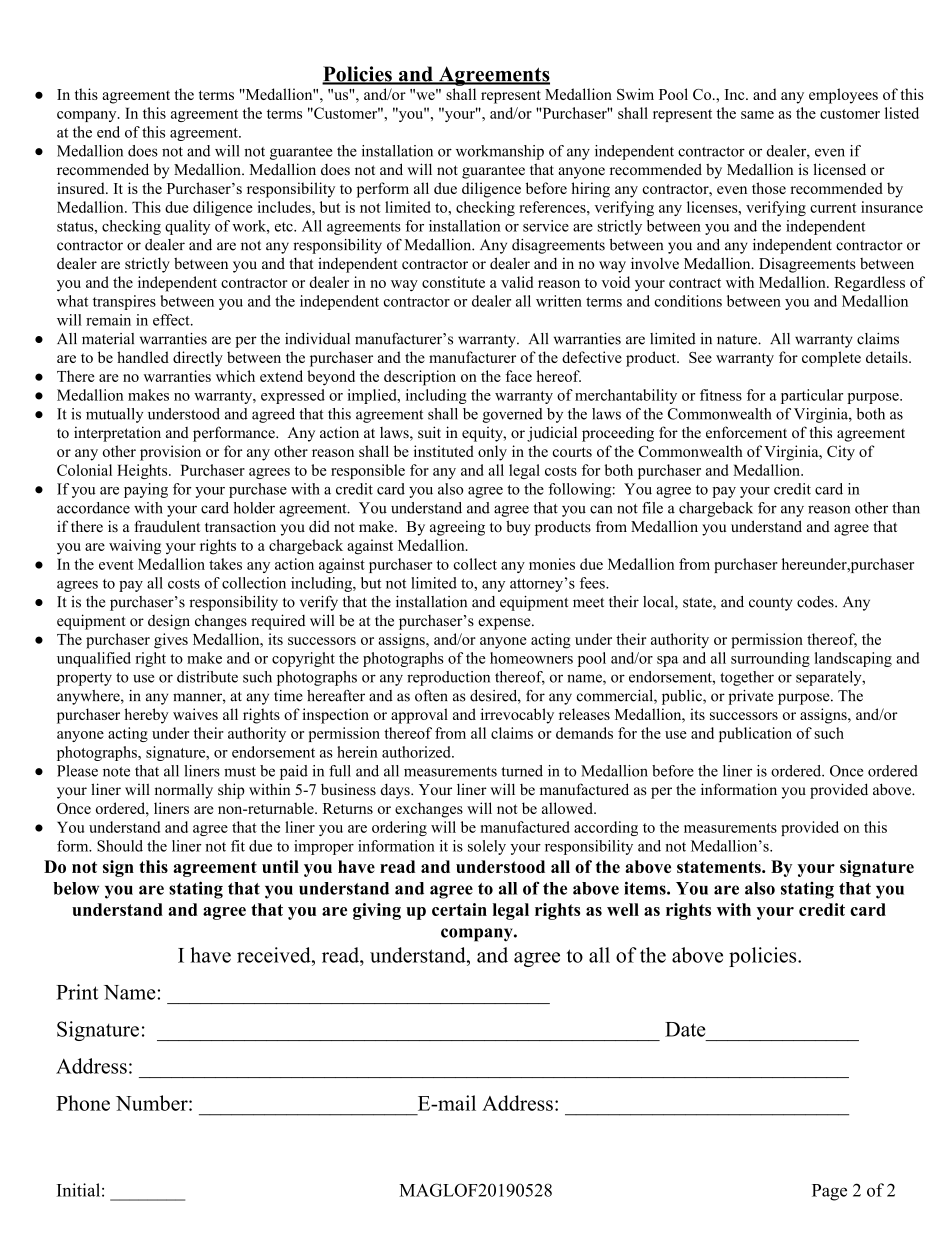 Image resolution: width=952 pixels, height=1233 pixels. Describe the element at coordinates (829, 1192) in the screenshot. I see `Page` at that location.
